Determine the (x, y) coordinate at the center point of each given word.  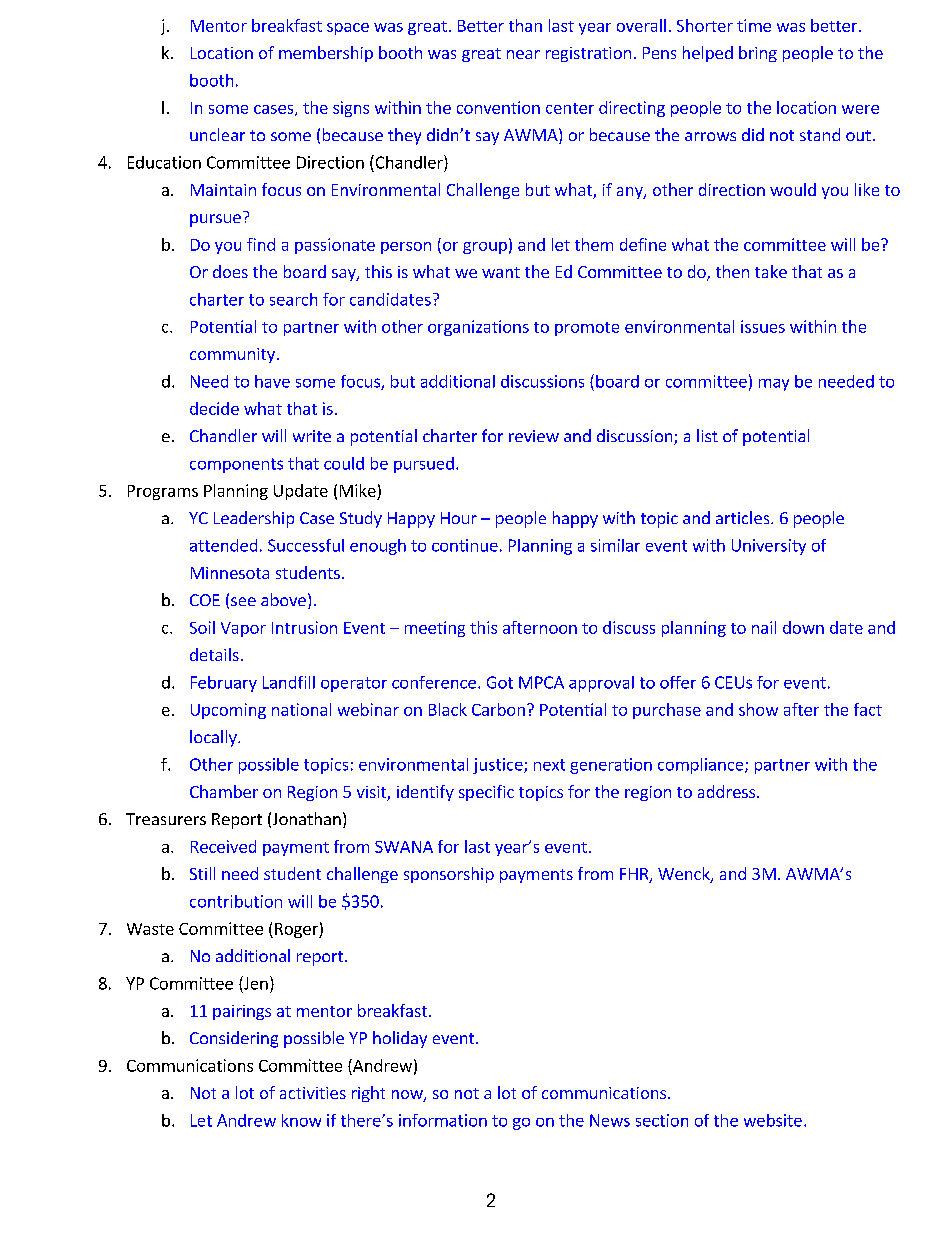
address (728, 791)
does (230, 271)
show (758, 709)
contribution (236, 901)
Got (500, 682)
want (501, 272)
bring (758, 54)
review (534, 436)
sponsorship (449, 875)
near (523, 54)
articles (744, 517)
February (224, 684)
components (236, 465)
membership (326, 54)
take (771, 271)
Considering (234, 1039)
